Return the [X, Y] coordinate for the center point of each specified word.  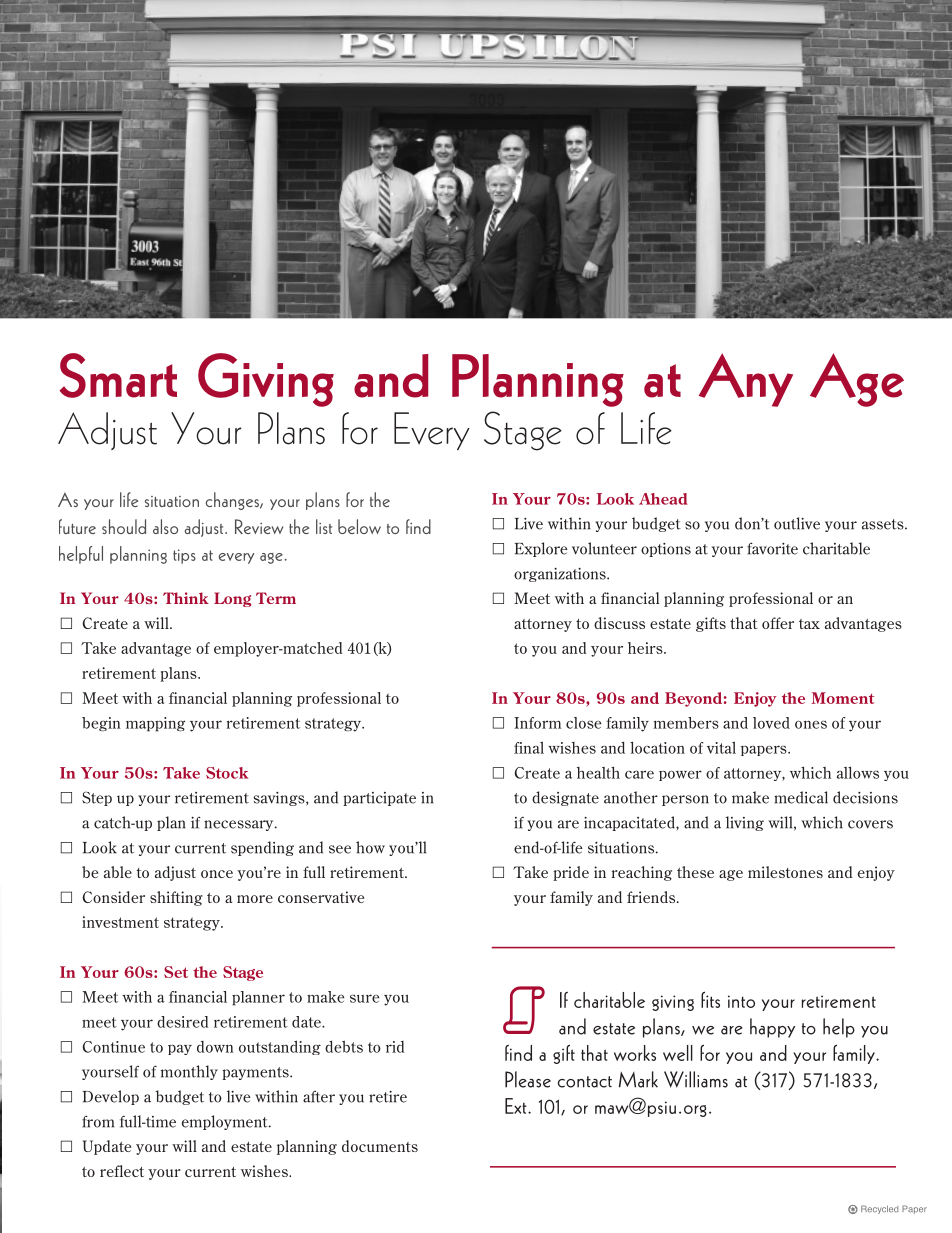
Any [746, 380]
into [741, 1001]
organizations [561, 575]
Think [186, 598]
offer [778, 623]
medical [801, 797]
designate [565, 798]
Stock [227, 773]
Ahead [663, 499]
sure [364, 998]
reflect [122, 1171]
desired [183, 1022]
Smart [118, 375]
